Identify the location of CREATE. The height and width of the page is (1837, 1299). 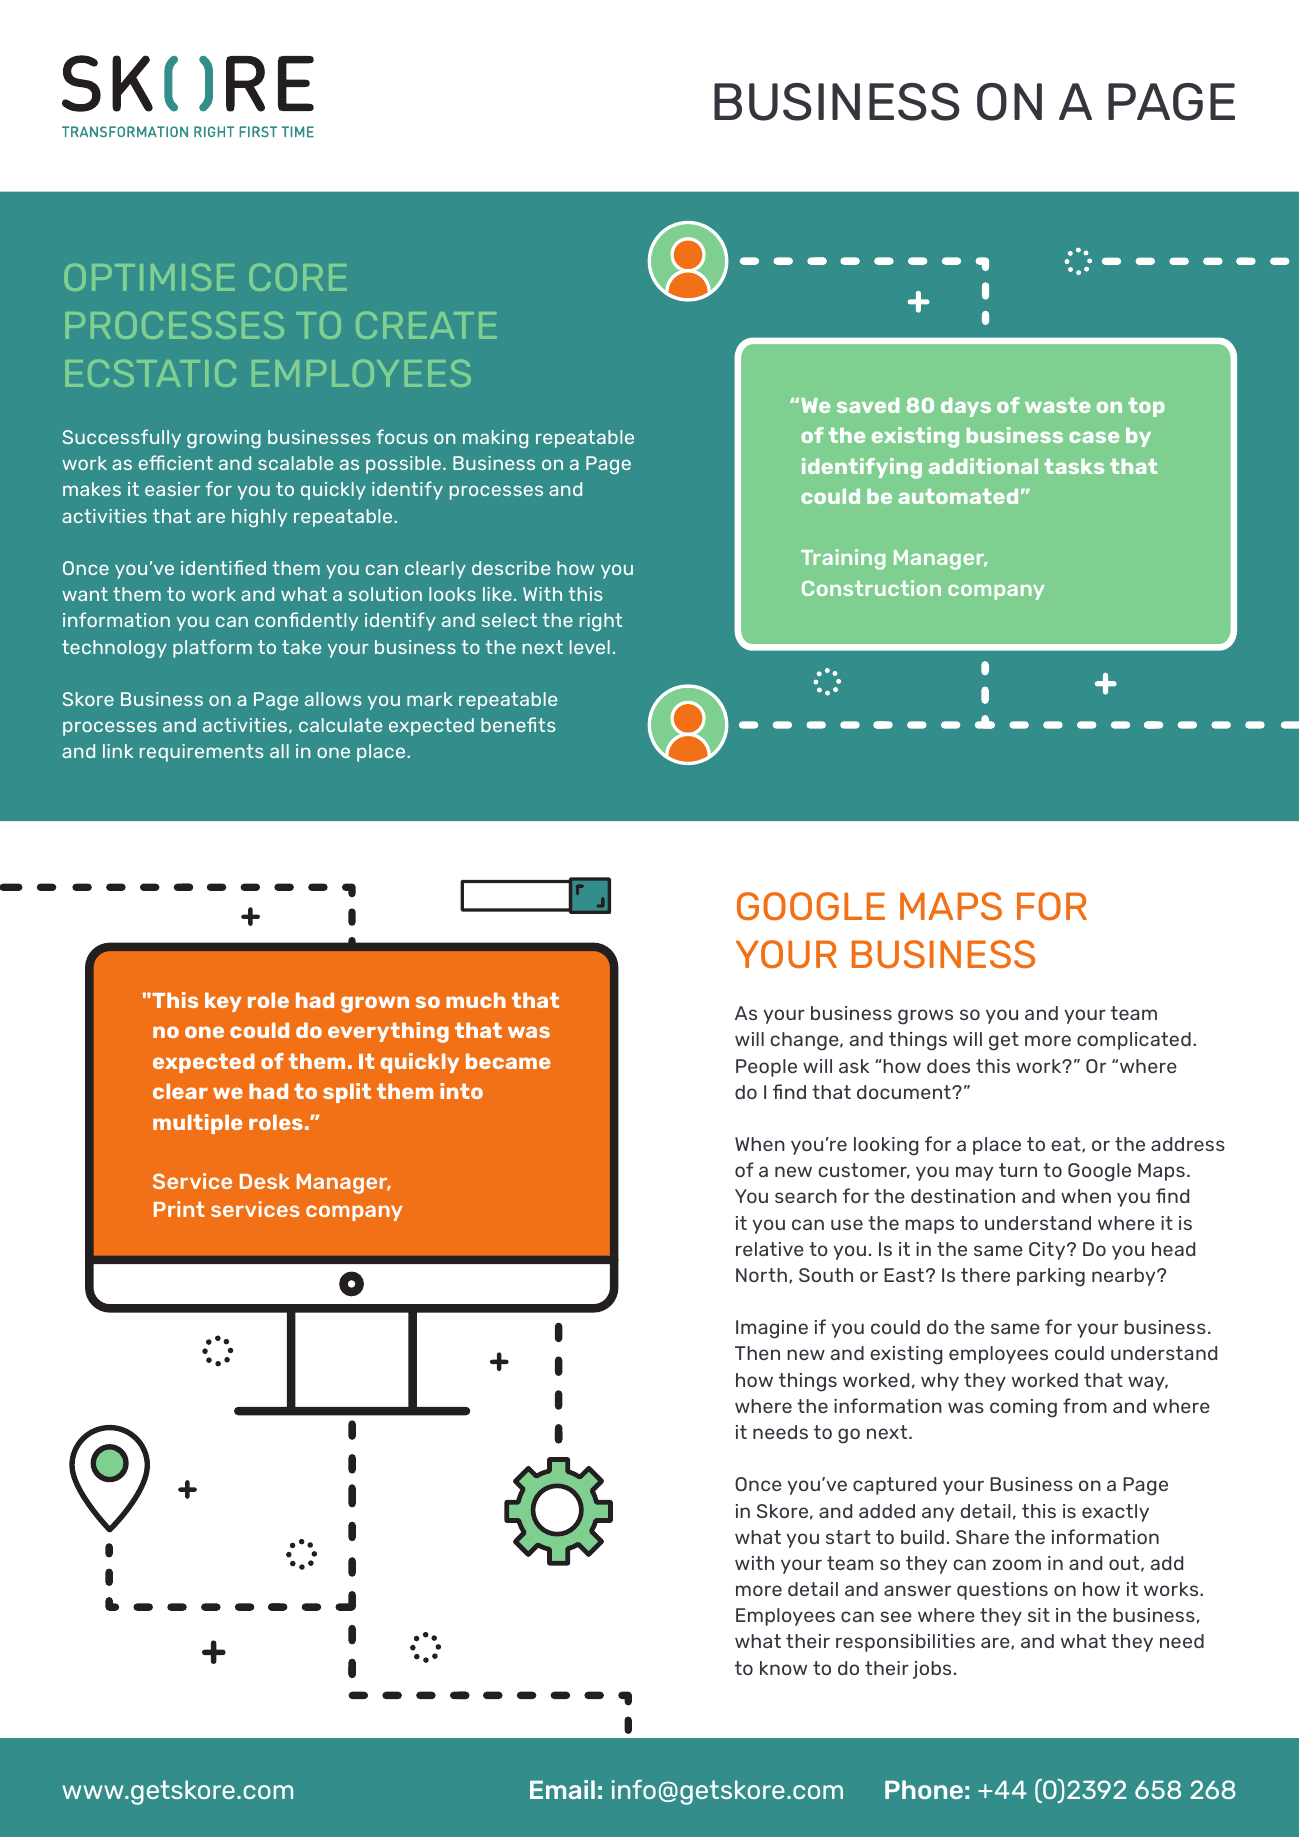
(426, 325).
